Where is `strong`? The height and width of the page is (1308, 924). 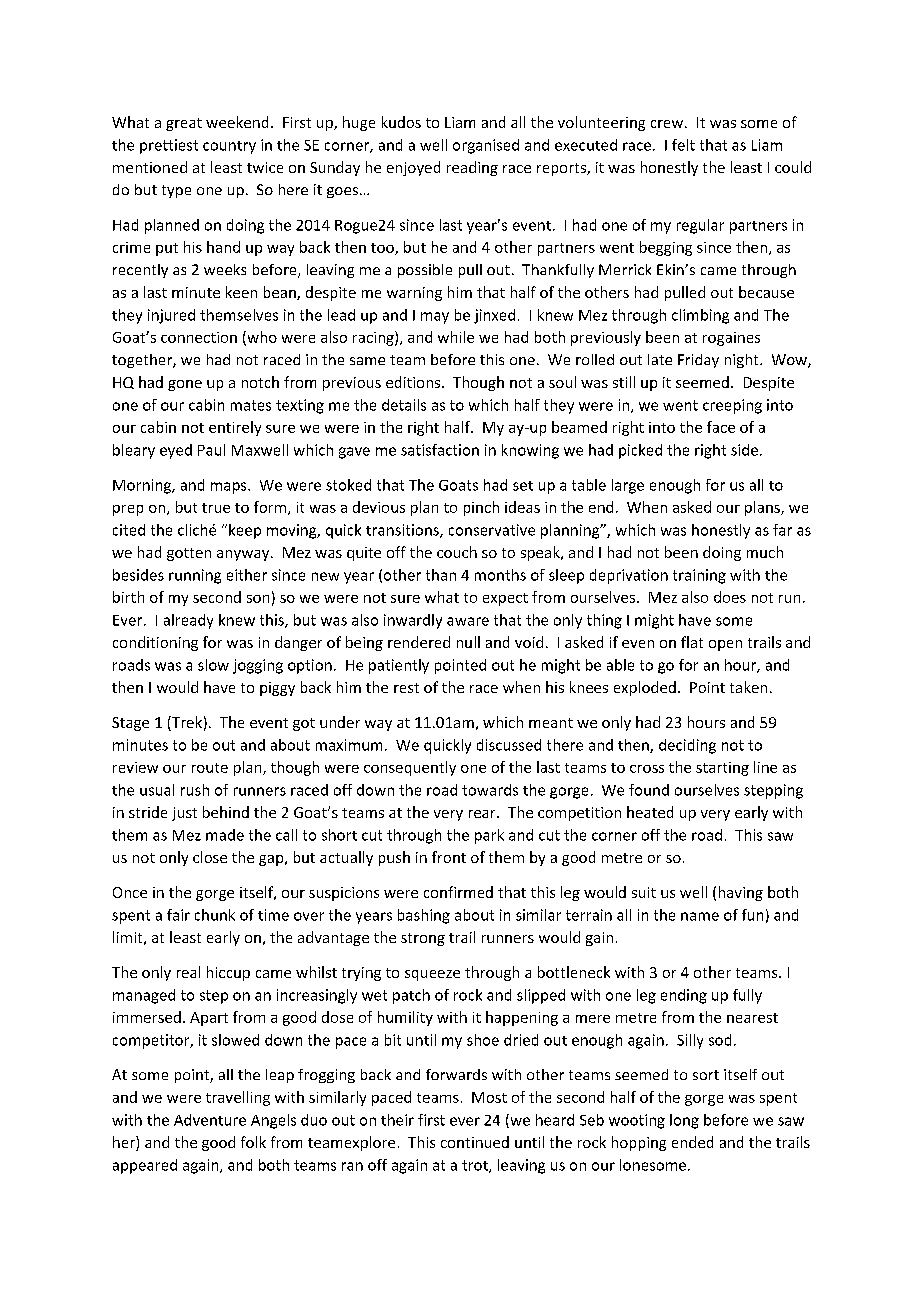 strong is located at coordinates (423, 939).
